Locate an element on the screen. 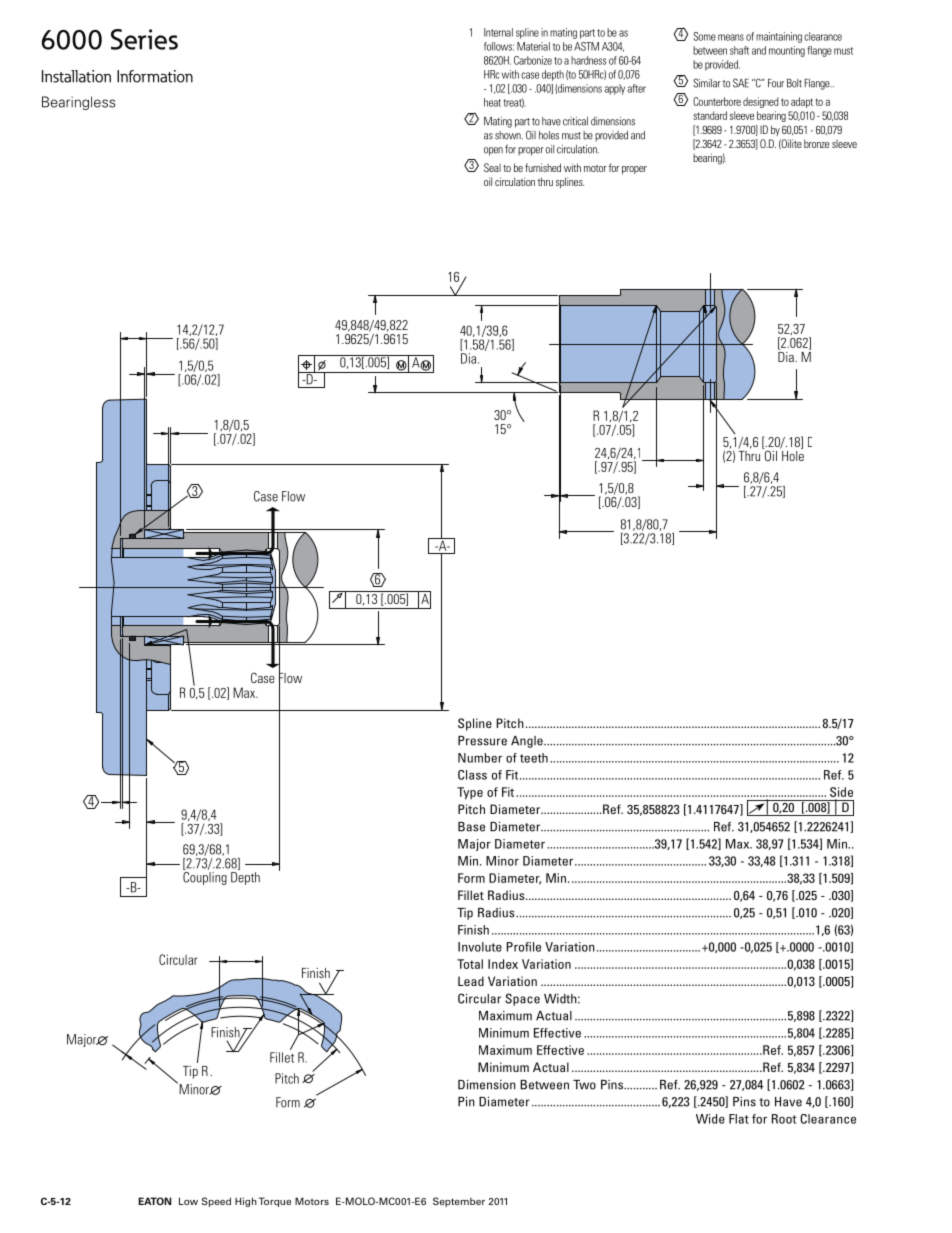  SAE is located at coordinates (741, 83).
